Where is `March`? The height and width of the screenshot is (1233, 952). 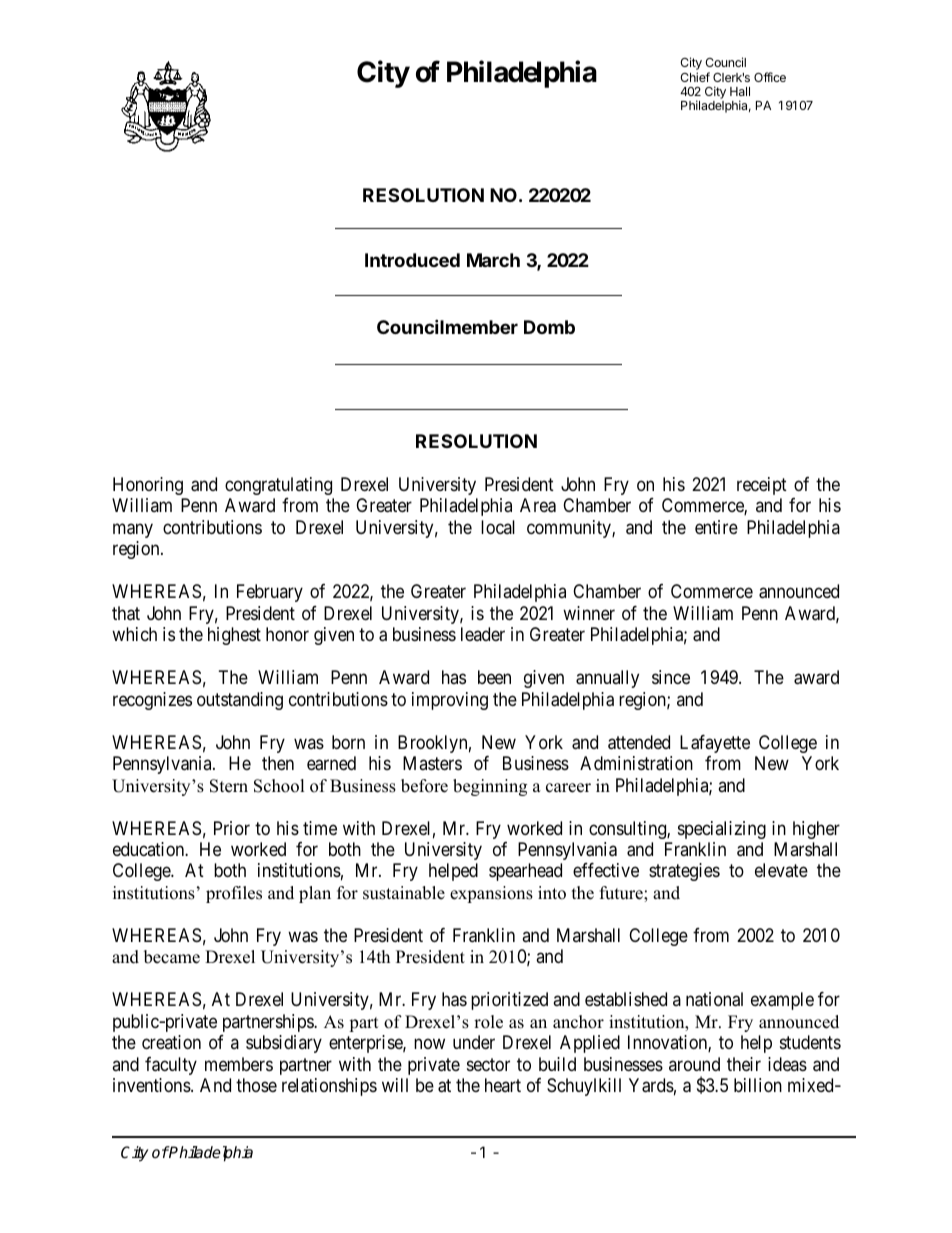 March is located at coordinates (493, 260).
